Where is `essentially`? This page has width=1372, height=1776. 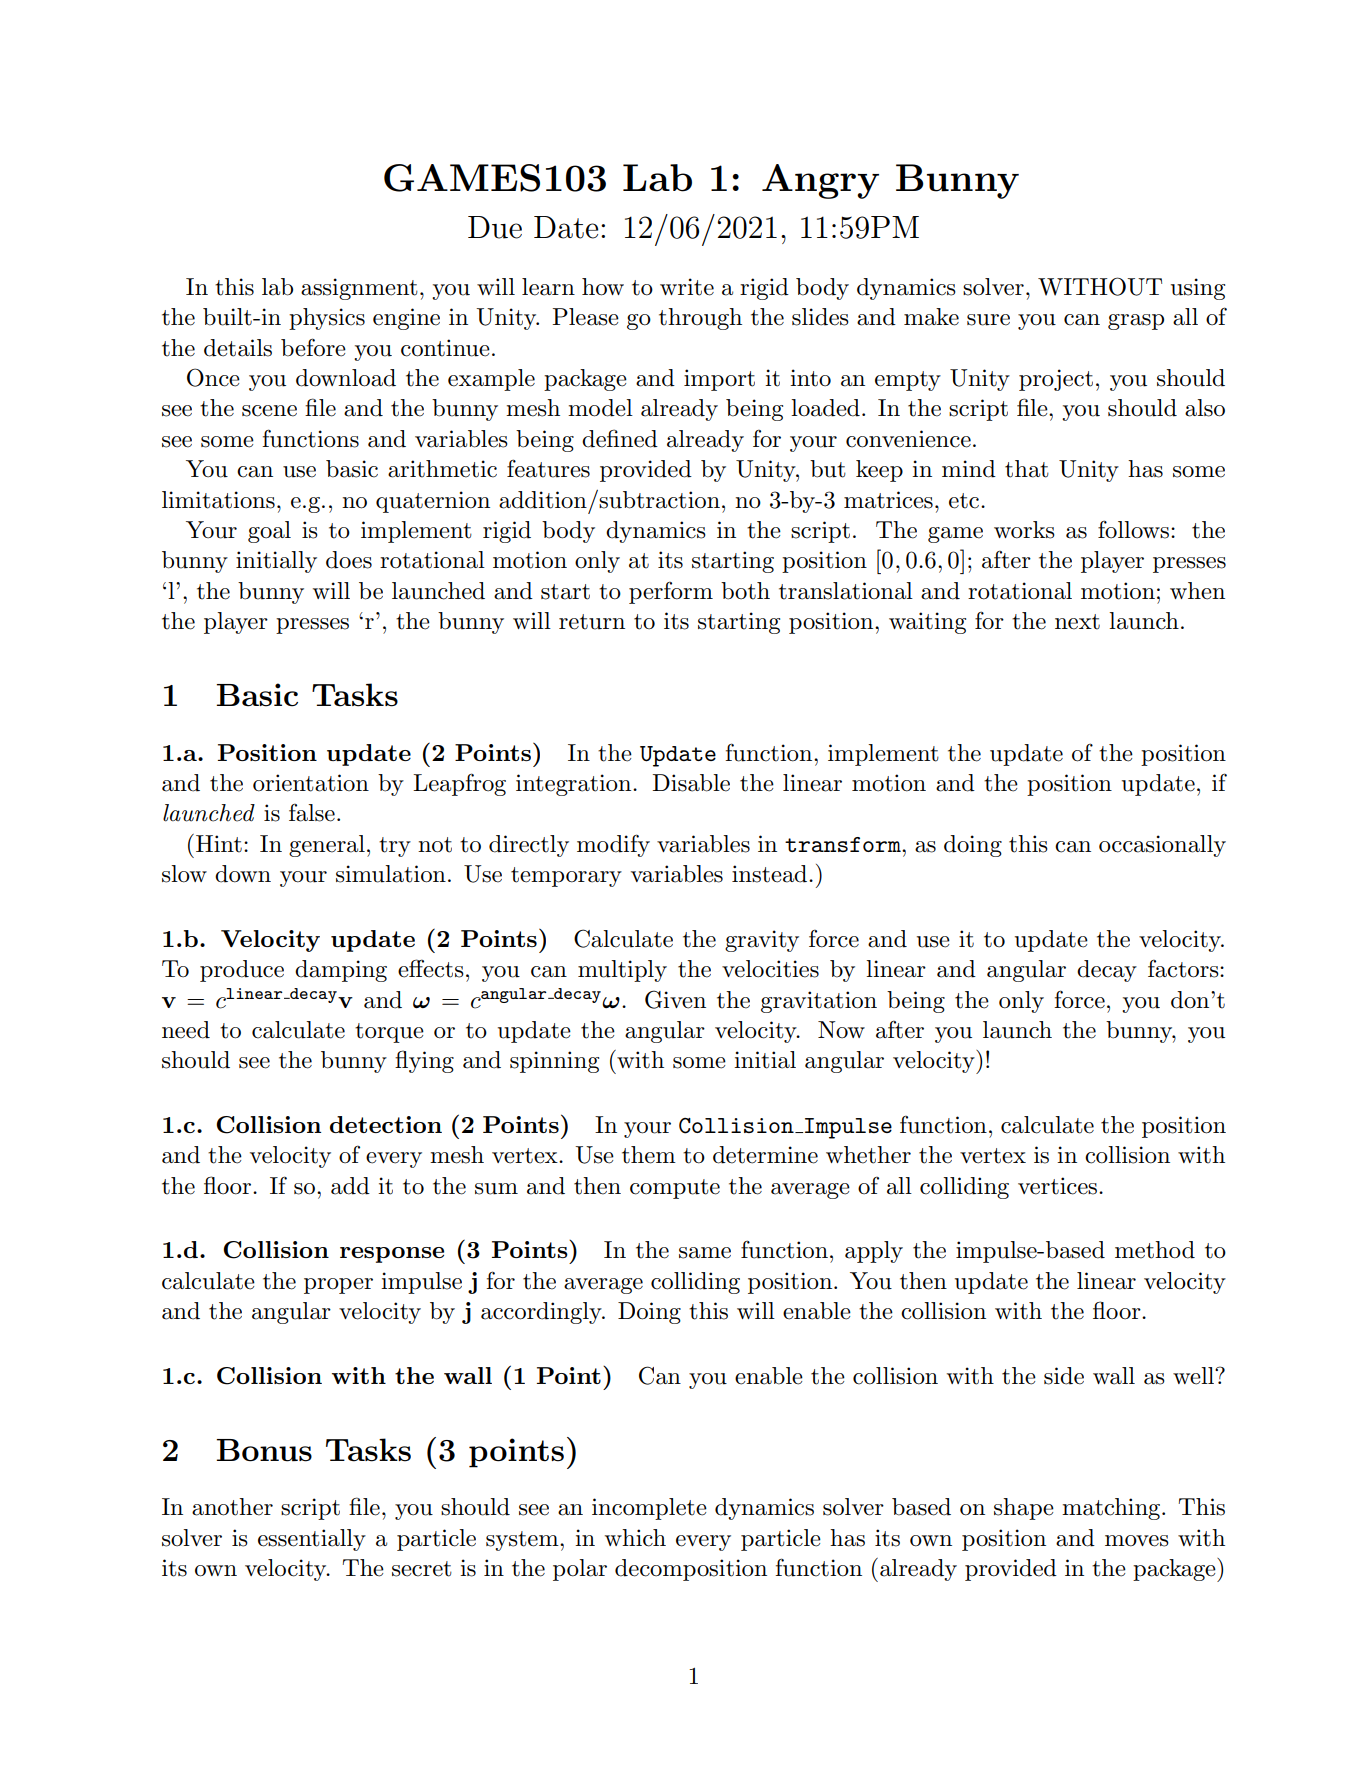
essentially is located at coordinates (312, 1540).
